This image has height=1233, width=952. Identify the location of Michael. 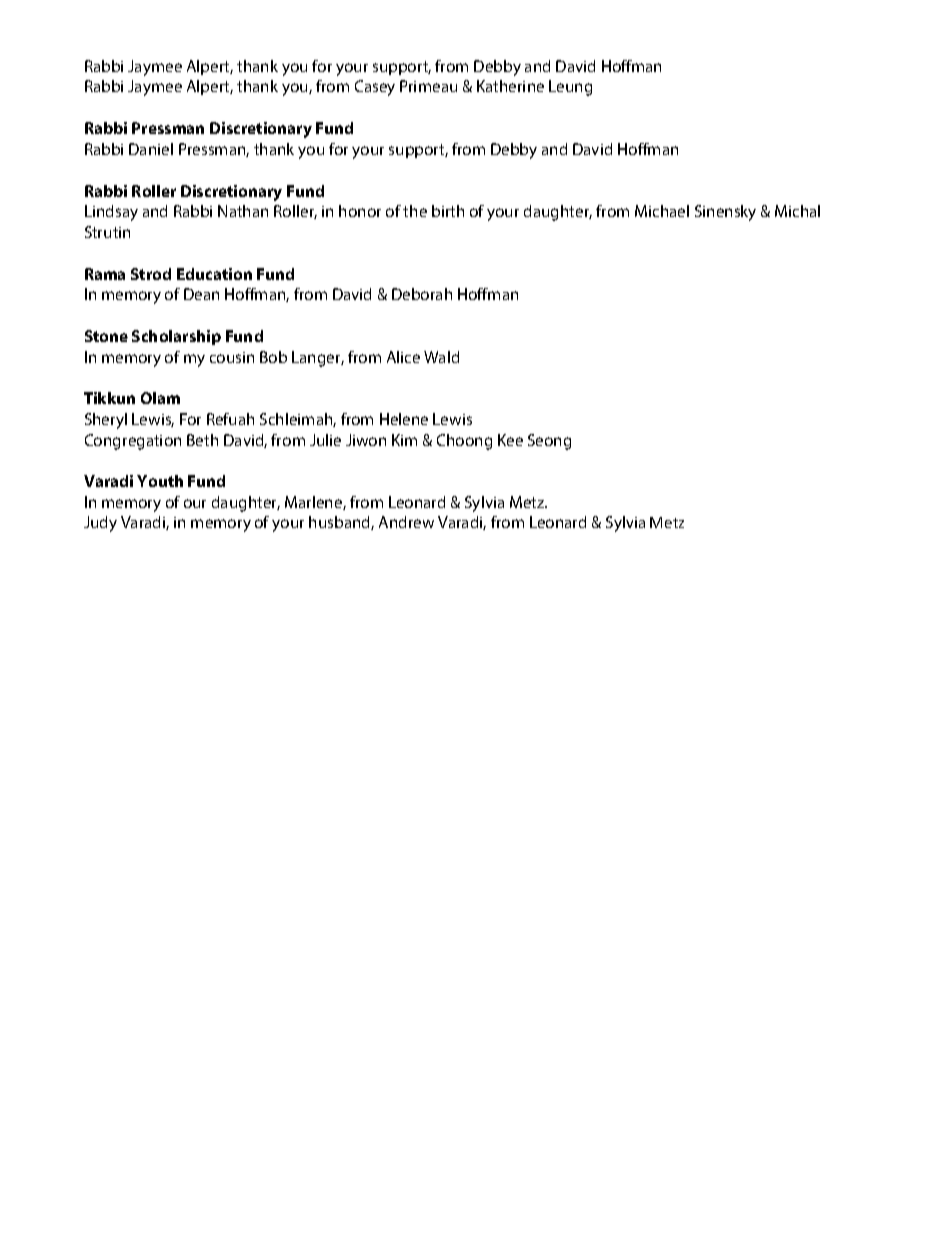
(662, 211).
